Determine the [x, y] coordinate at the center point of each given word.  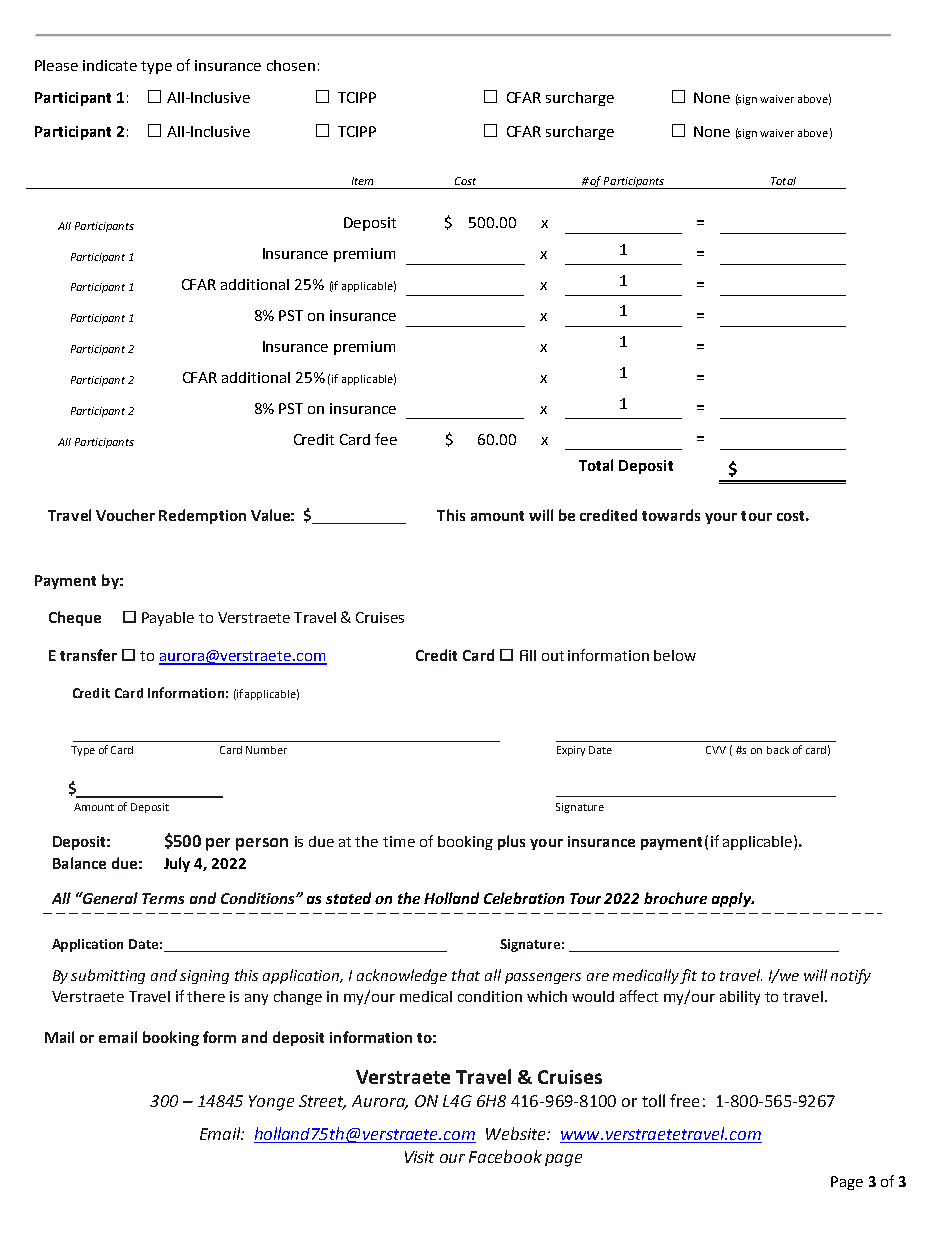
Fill [528, 655]
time [399, 841]
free [684, 1100]
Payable [168, 619]
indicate [110, 65]
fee [386, 439]
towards [671, 515]
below [675, 655]
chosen [291, 65]
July [177, 864]
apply [732, 899]
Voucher [125, 515]
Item [362, 181]
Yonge [271, 1103]
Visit [419, 1157]
